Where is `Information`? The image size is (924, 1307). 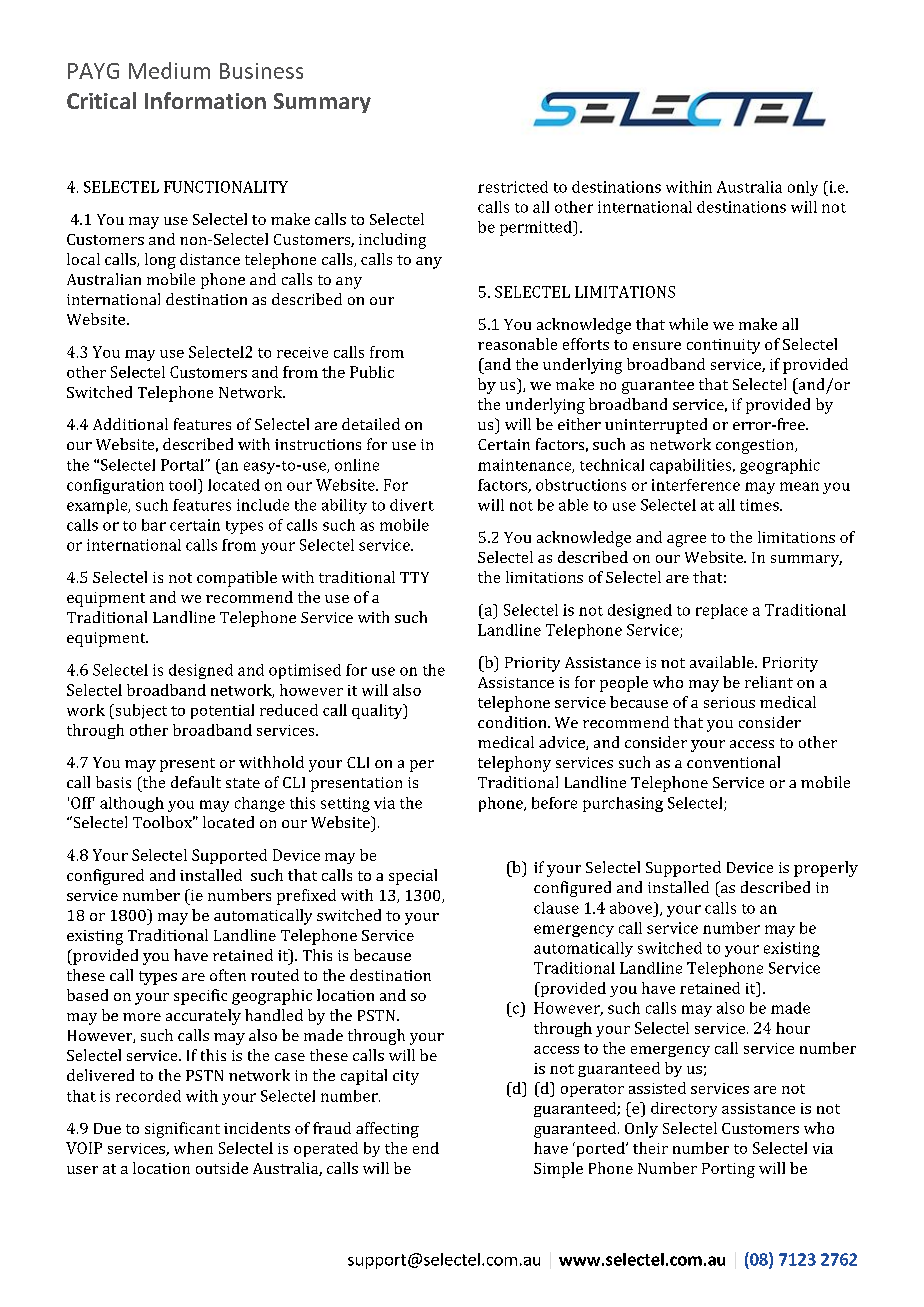 Information is located at coordinates (205, 100).
